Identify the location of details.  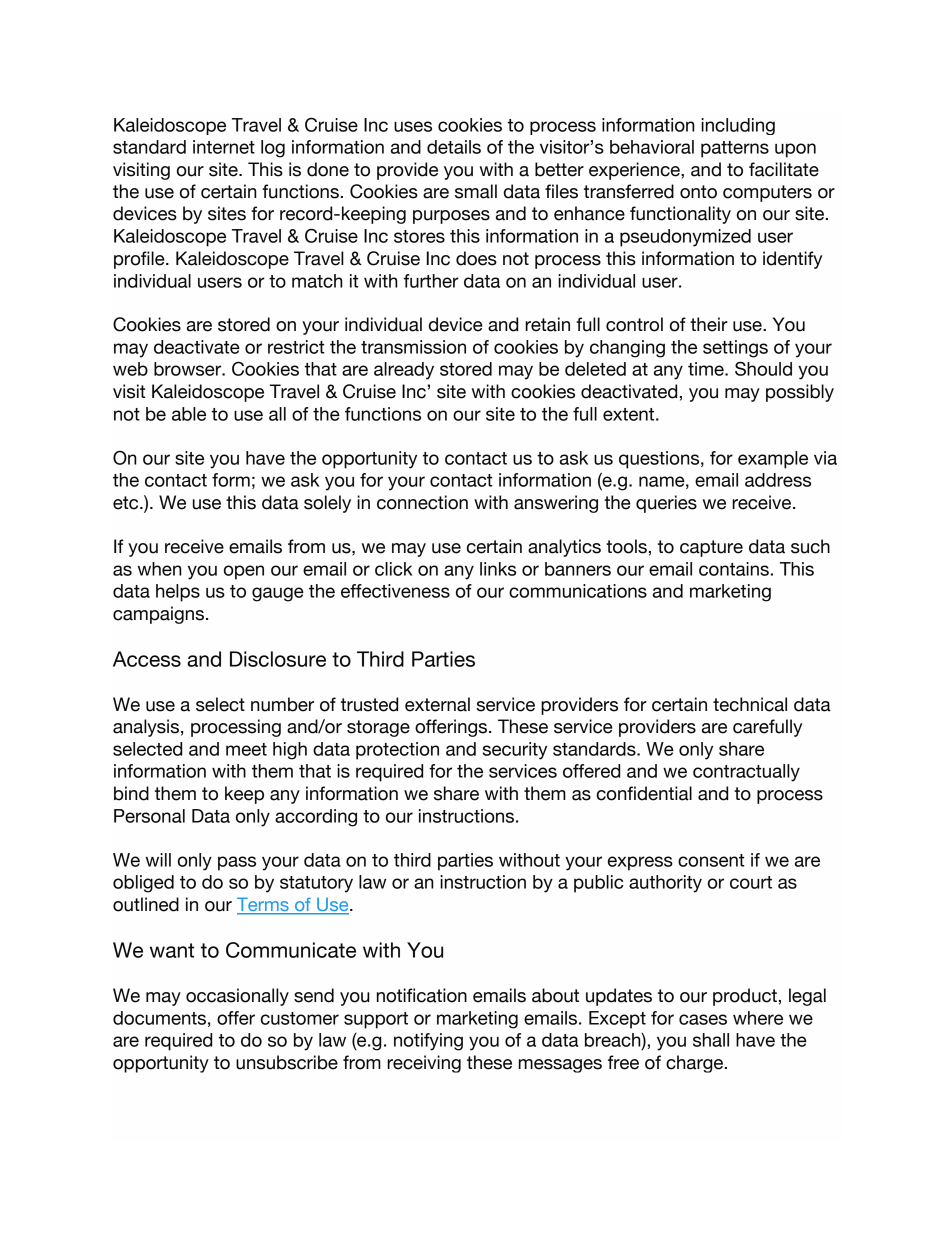
(454, 147).
